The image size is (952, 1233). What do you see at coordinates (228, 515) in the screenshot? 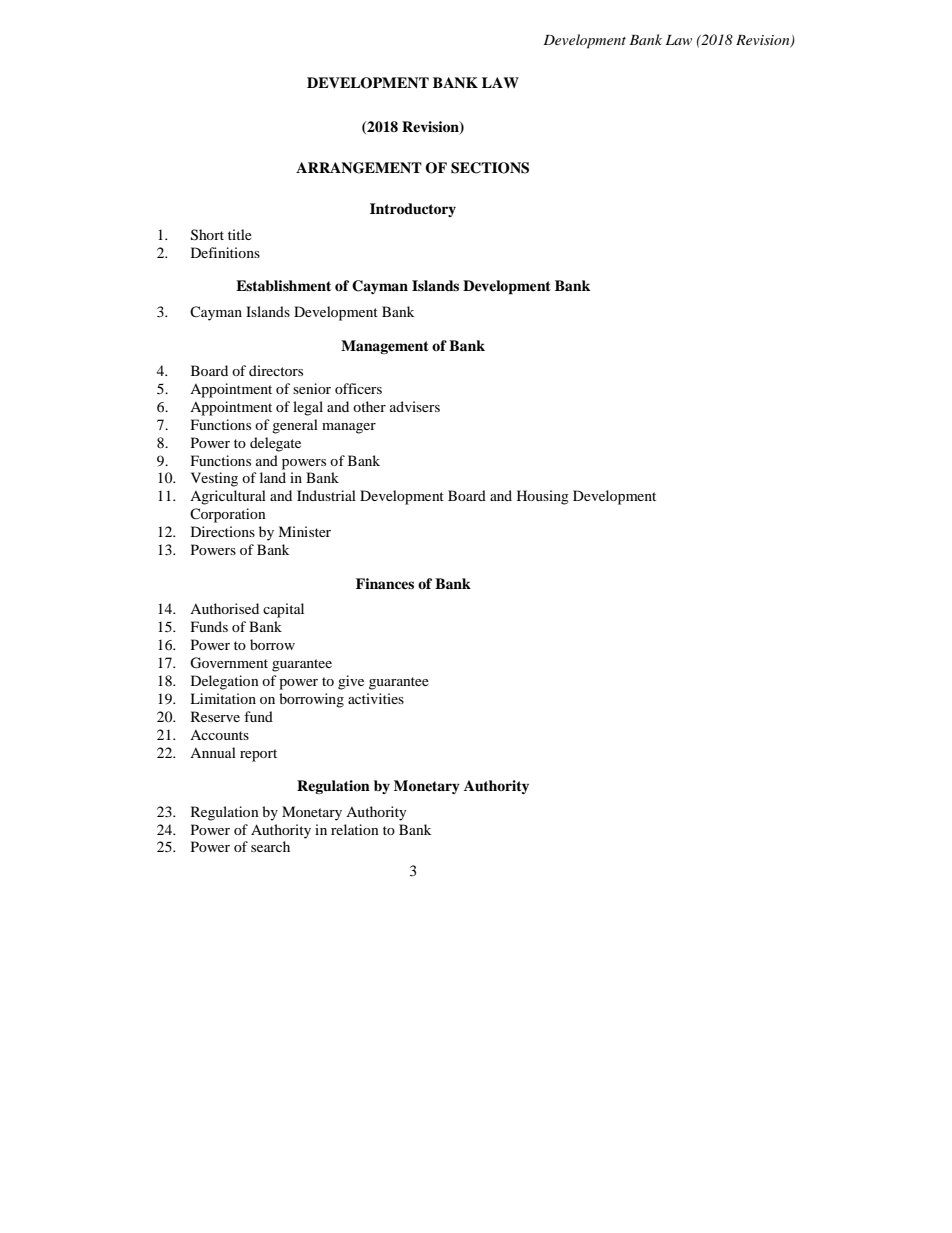
I see `Corporation` at bounding box center [228, 515].
